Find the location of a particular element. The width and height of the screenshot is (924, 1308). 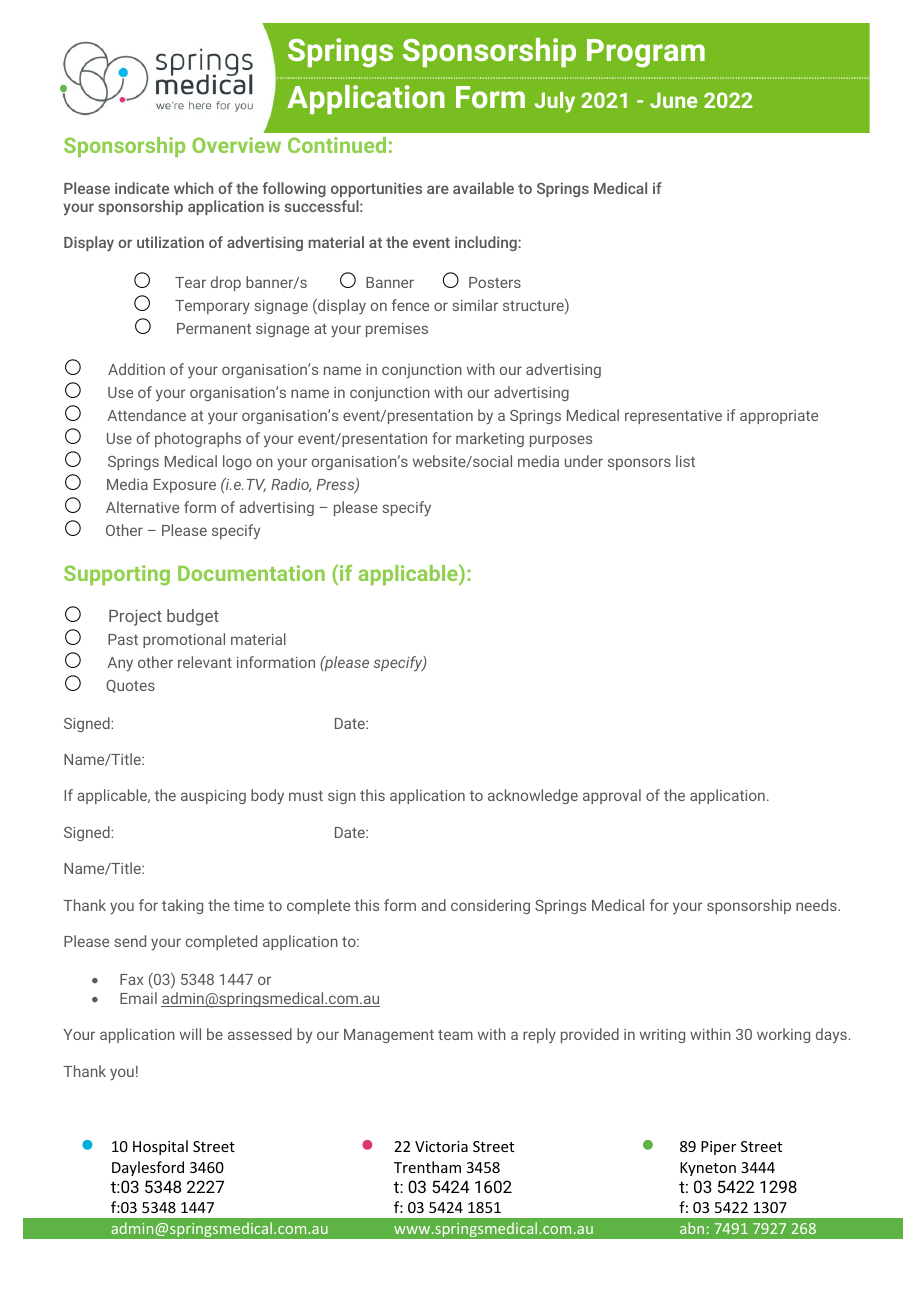

Overview is located at coordinates (236, 145).
